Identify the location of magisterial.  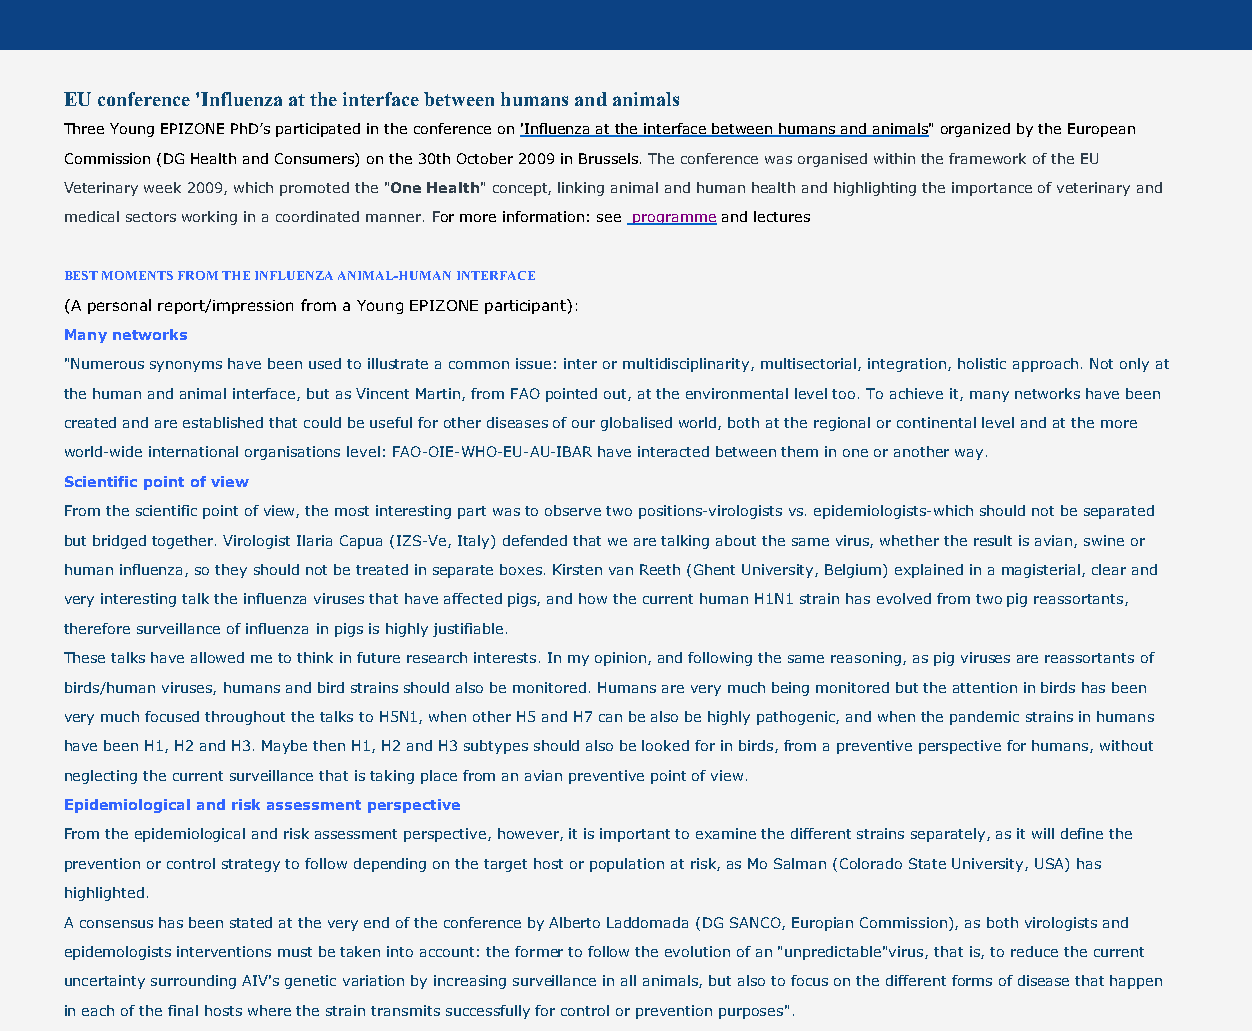
(1042, 571).
